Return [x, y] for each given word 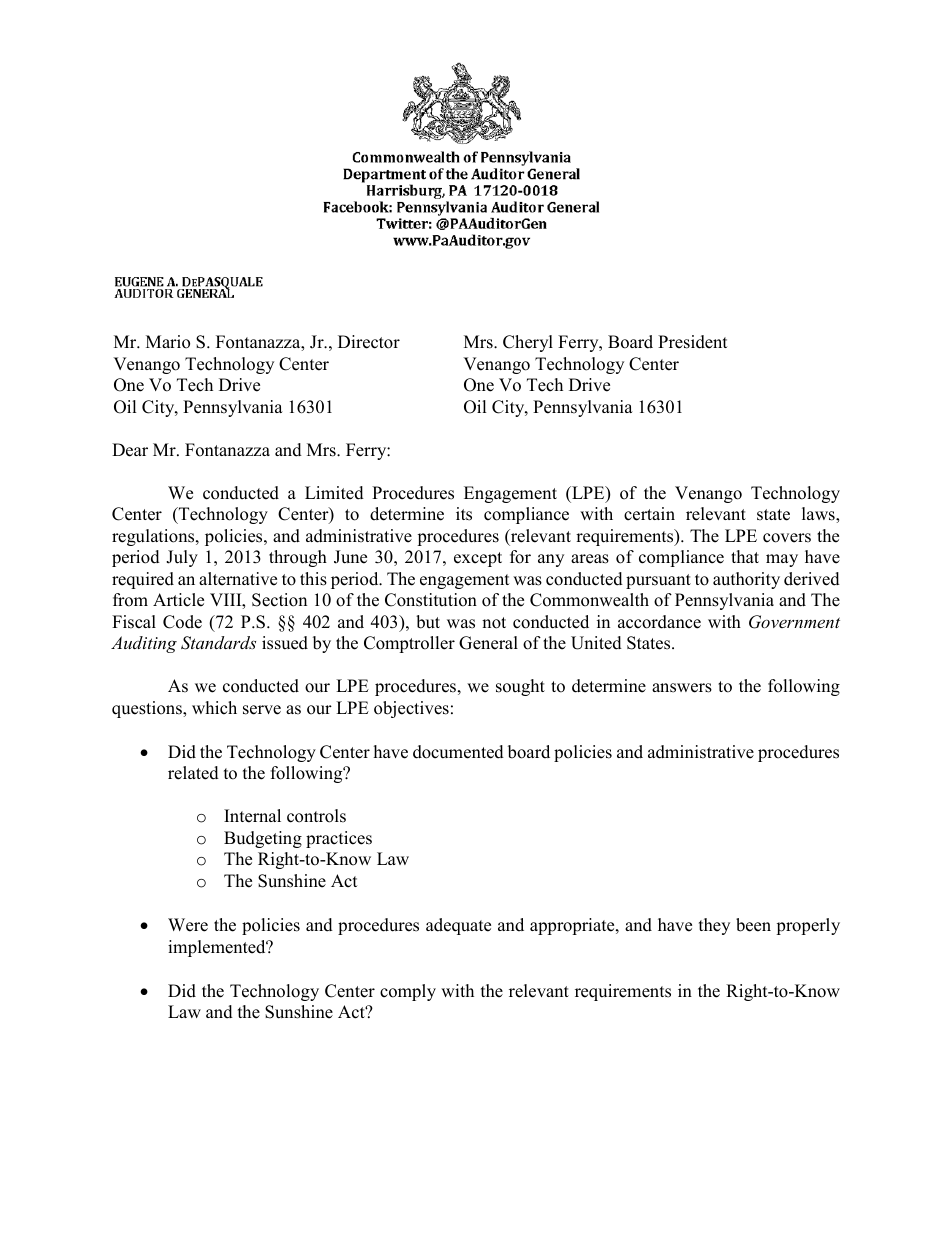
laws [819, 515]
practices [339, 839]
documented [458, 752]
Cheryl [528, 343]
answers [682, 688]
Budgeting [263, 839]
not [494, 623]
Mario [168, 342]
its [464, 514]
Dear [130, 450]
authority [746, 580]
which [214, 708]
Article [178, 600]
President [693, 342]
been [753, 925]
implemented [218, 948]
